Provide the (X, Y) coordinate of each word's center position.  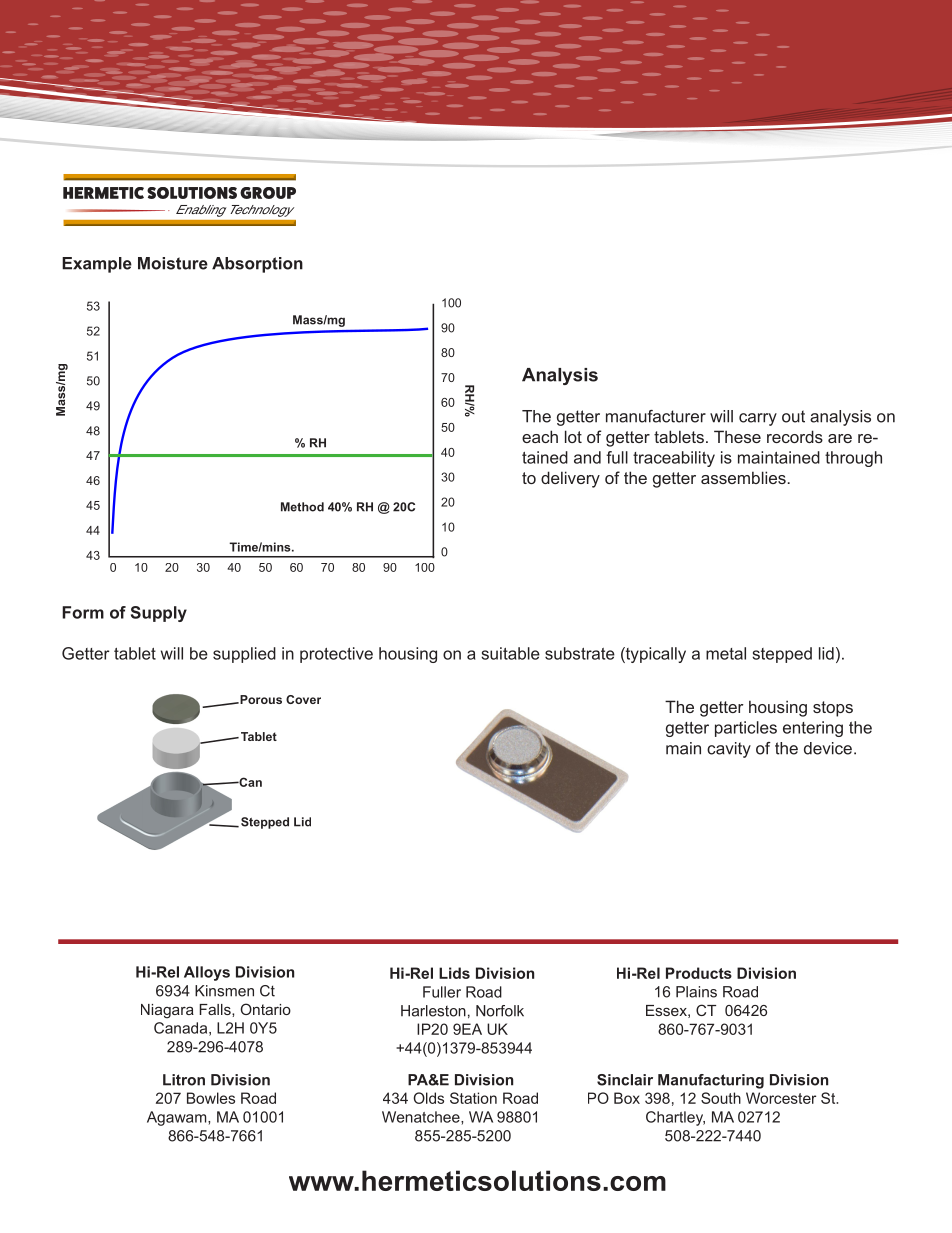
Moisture (173, 263)
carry (758, 419)
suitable (510, 653)
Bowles (211, 1098)
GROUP (268, 193)
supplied (244, 655)
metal (726, 653)
